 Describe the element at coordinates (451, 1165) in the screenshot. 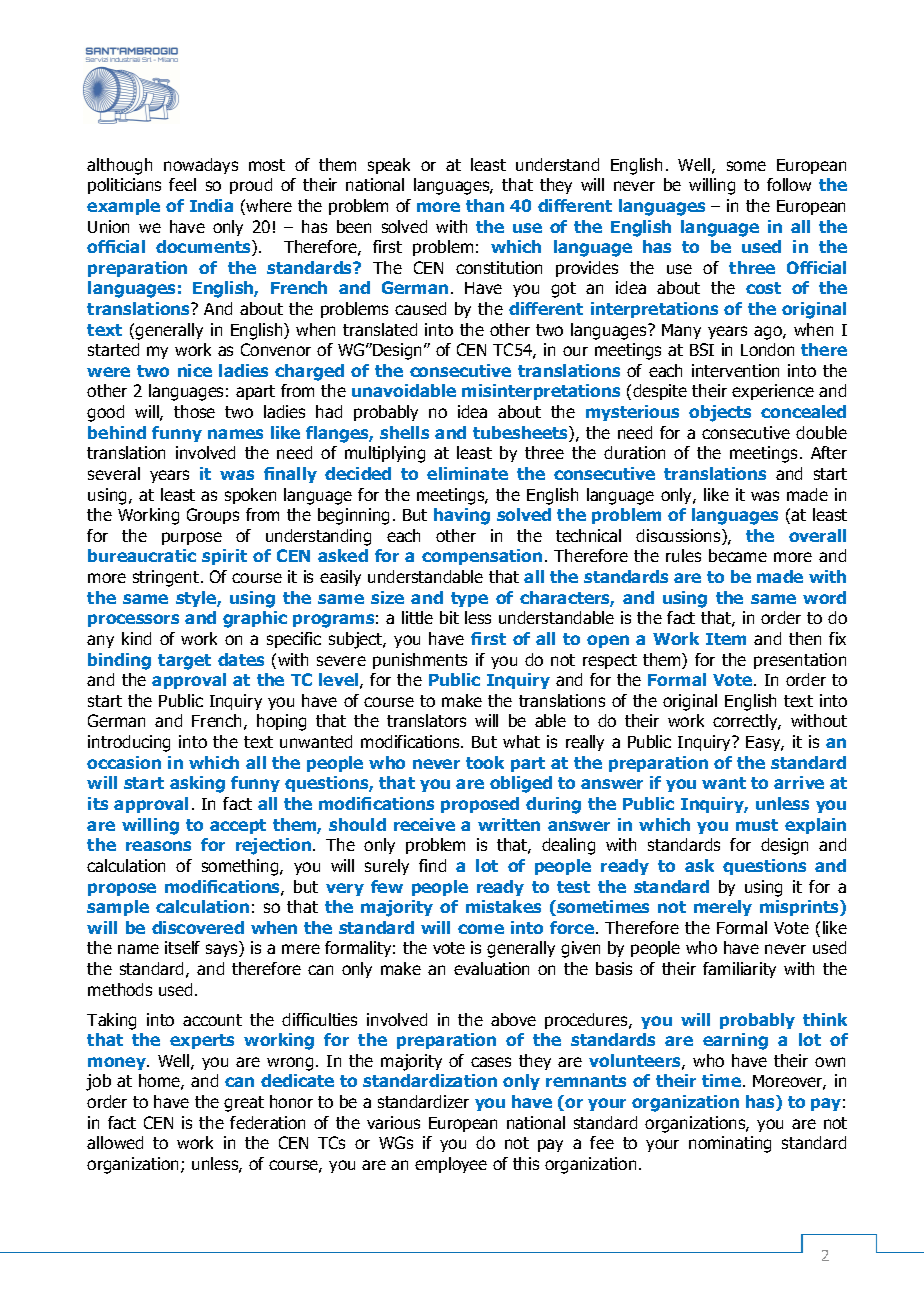

I see `employee` at that location.
